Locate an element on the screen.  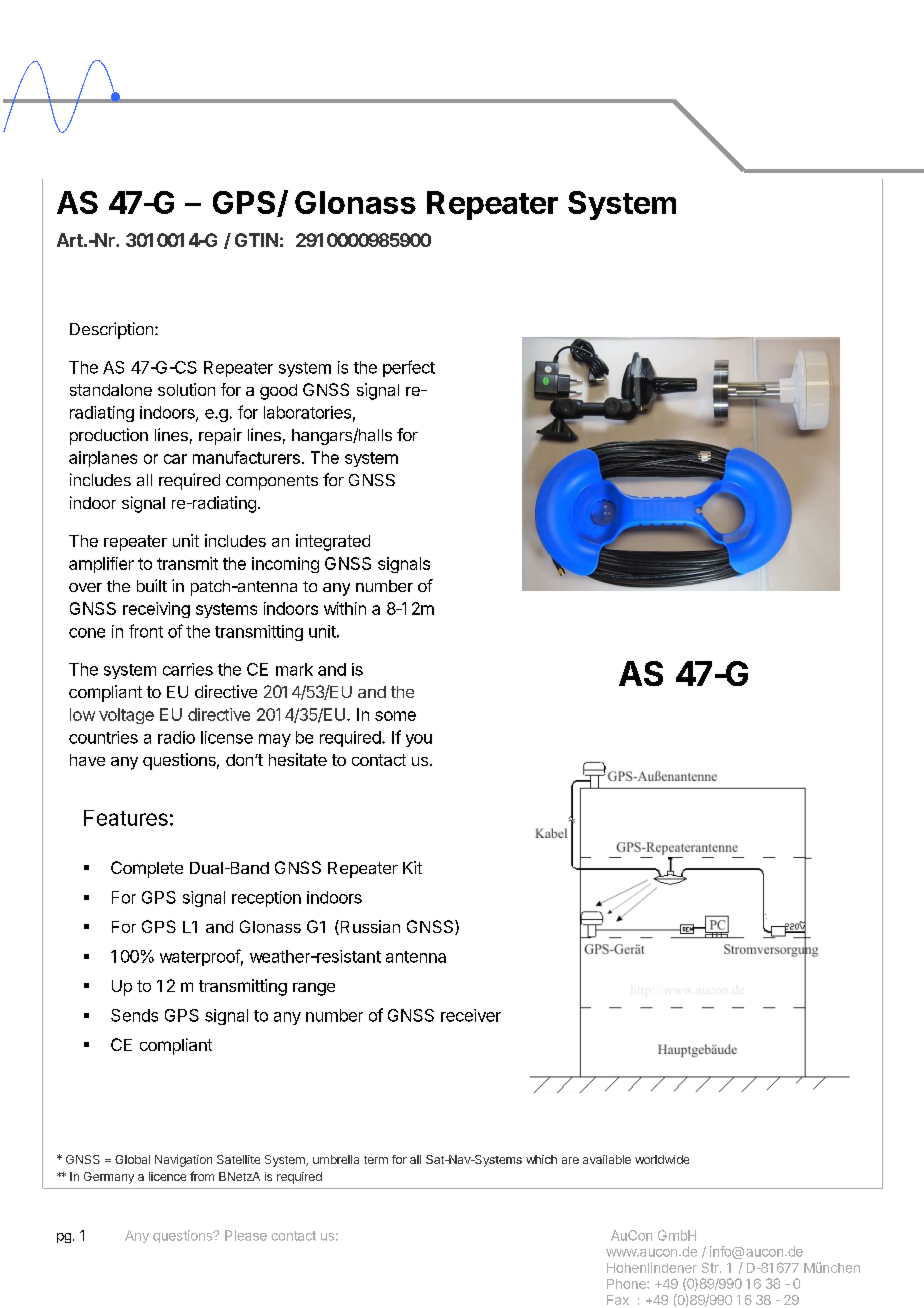
receiver is located at coordinates (471, 1015).
